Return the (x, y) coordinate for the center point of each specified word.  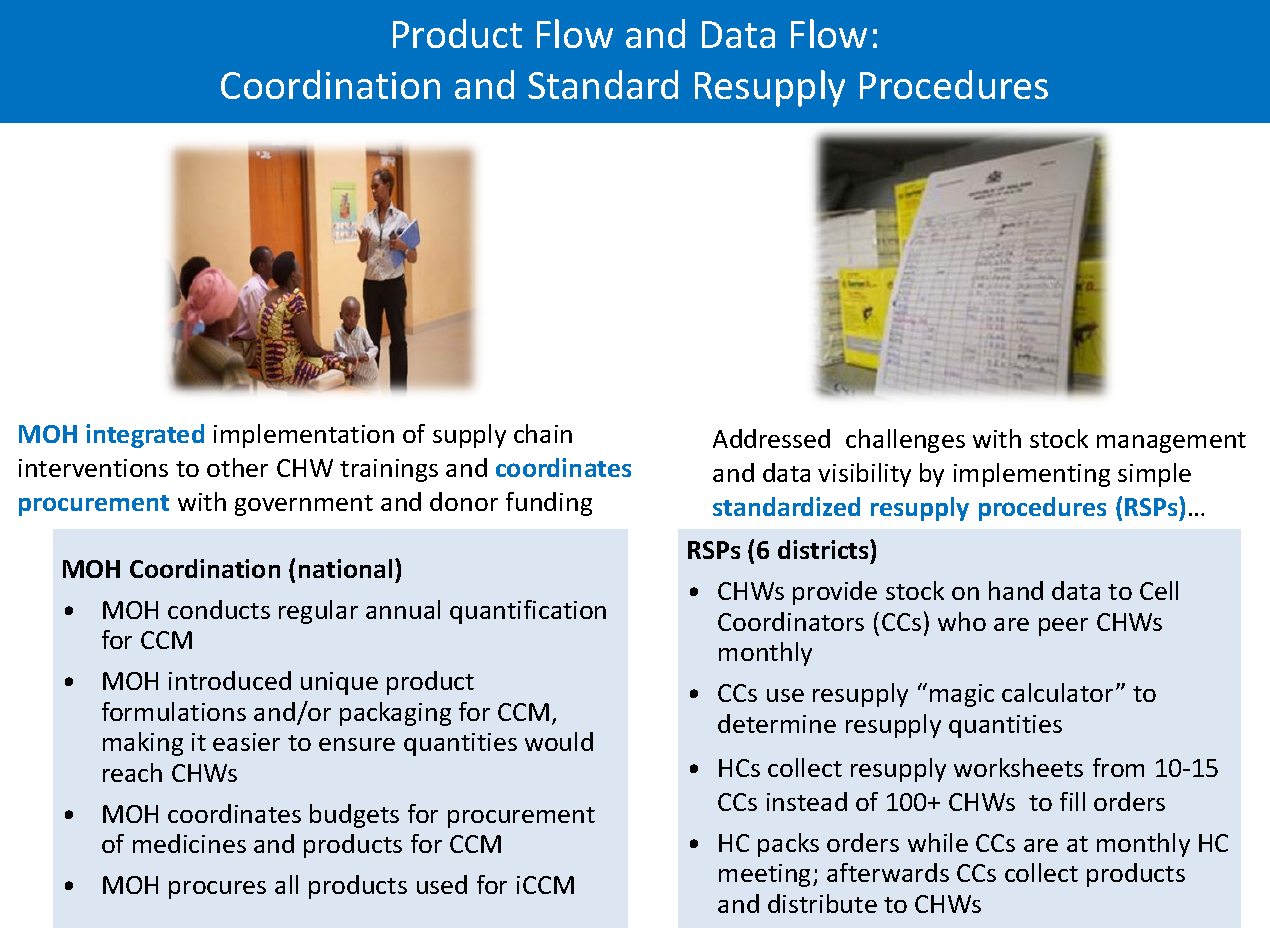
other (237, 467)
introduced (230, 680)
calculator (1057, 692)
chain (543, 433)
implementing (1032, 475)
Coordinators (791, 621)
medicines (189, 843)
